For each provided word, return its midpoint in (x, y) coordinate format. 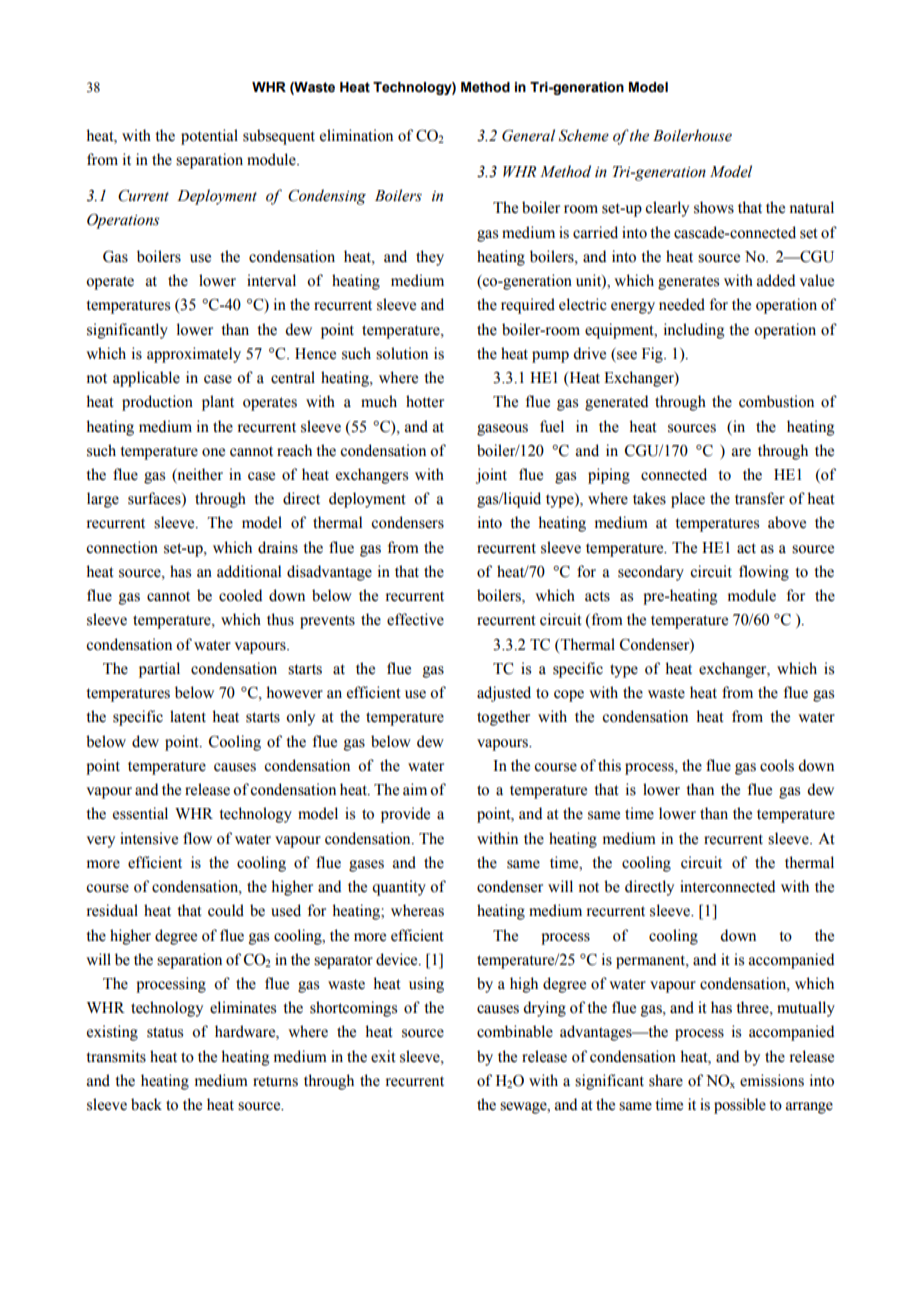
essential (140, 813)
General (528, 135)
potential (209, 137)
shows (714, 207)
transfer (760, 498)
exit (383, 1056)
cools (777, 765)
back (146, 1104)
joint (491, 476)
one (213, 452)
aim (415, 789)
